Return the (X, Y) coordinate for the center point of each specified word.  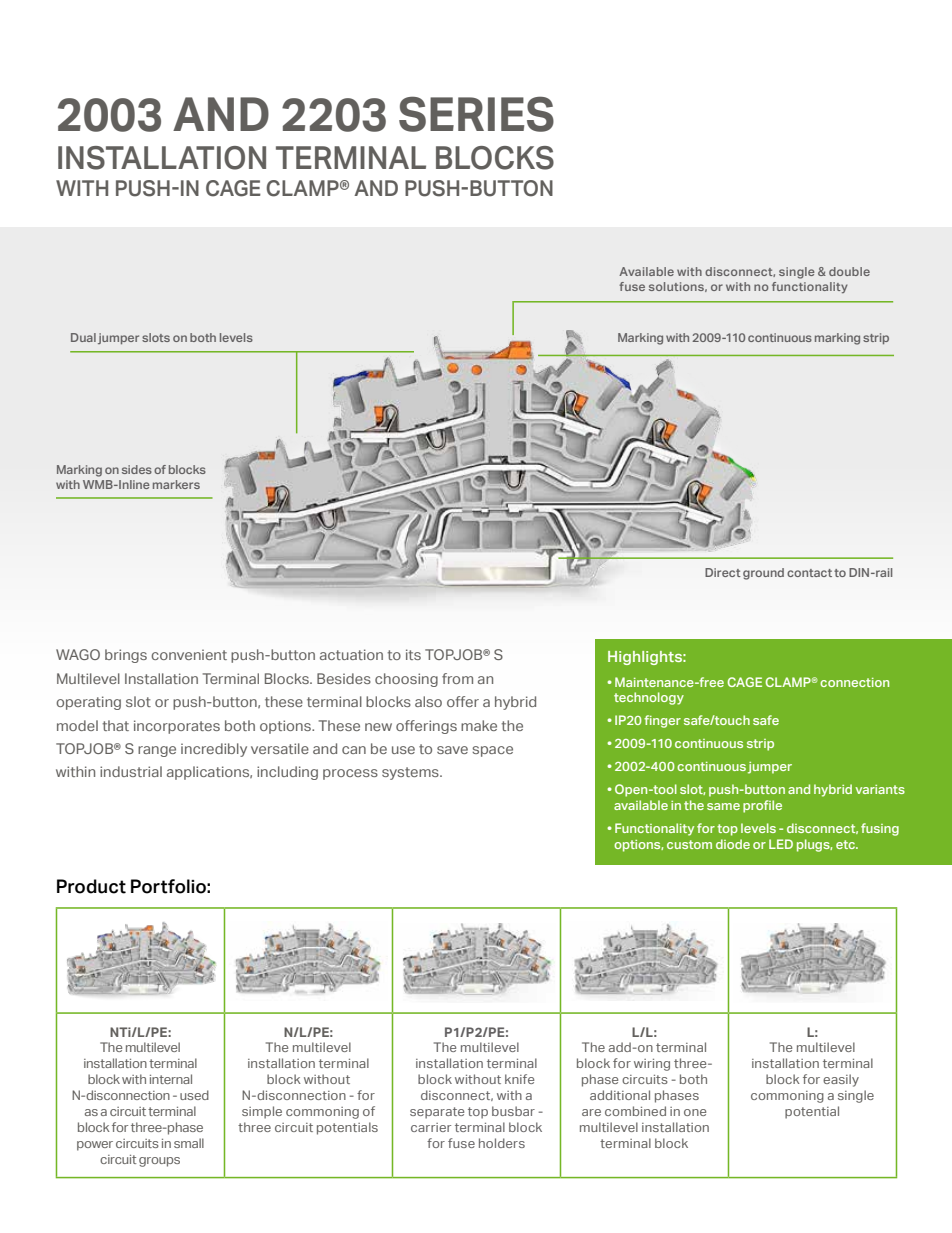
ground (763, 574)
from (457, 678)
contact (809, 573)
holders (502, 1143)
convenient (189, 654)
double (849, 271)
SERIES (476, 114)
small (189, 1143)
